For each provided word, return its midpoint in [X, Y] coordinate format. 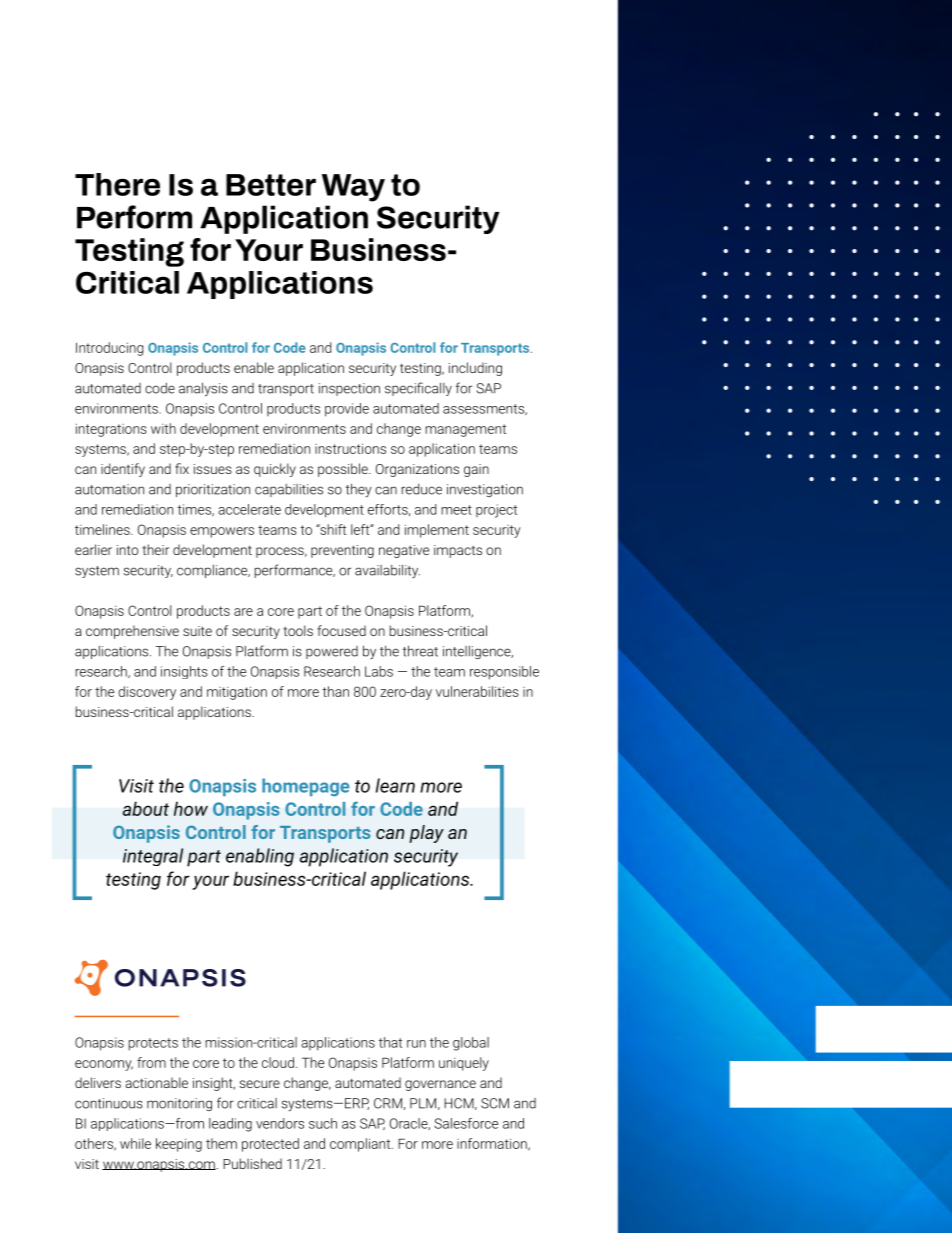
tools [298, 630]
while [135, 1143]
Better [271, 185]
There [117, 184]
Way [353, 188]
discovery [147, 693]
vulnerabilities [477, 691]
